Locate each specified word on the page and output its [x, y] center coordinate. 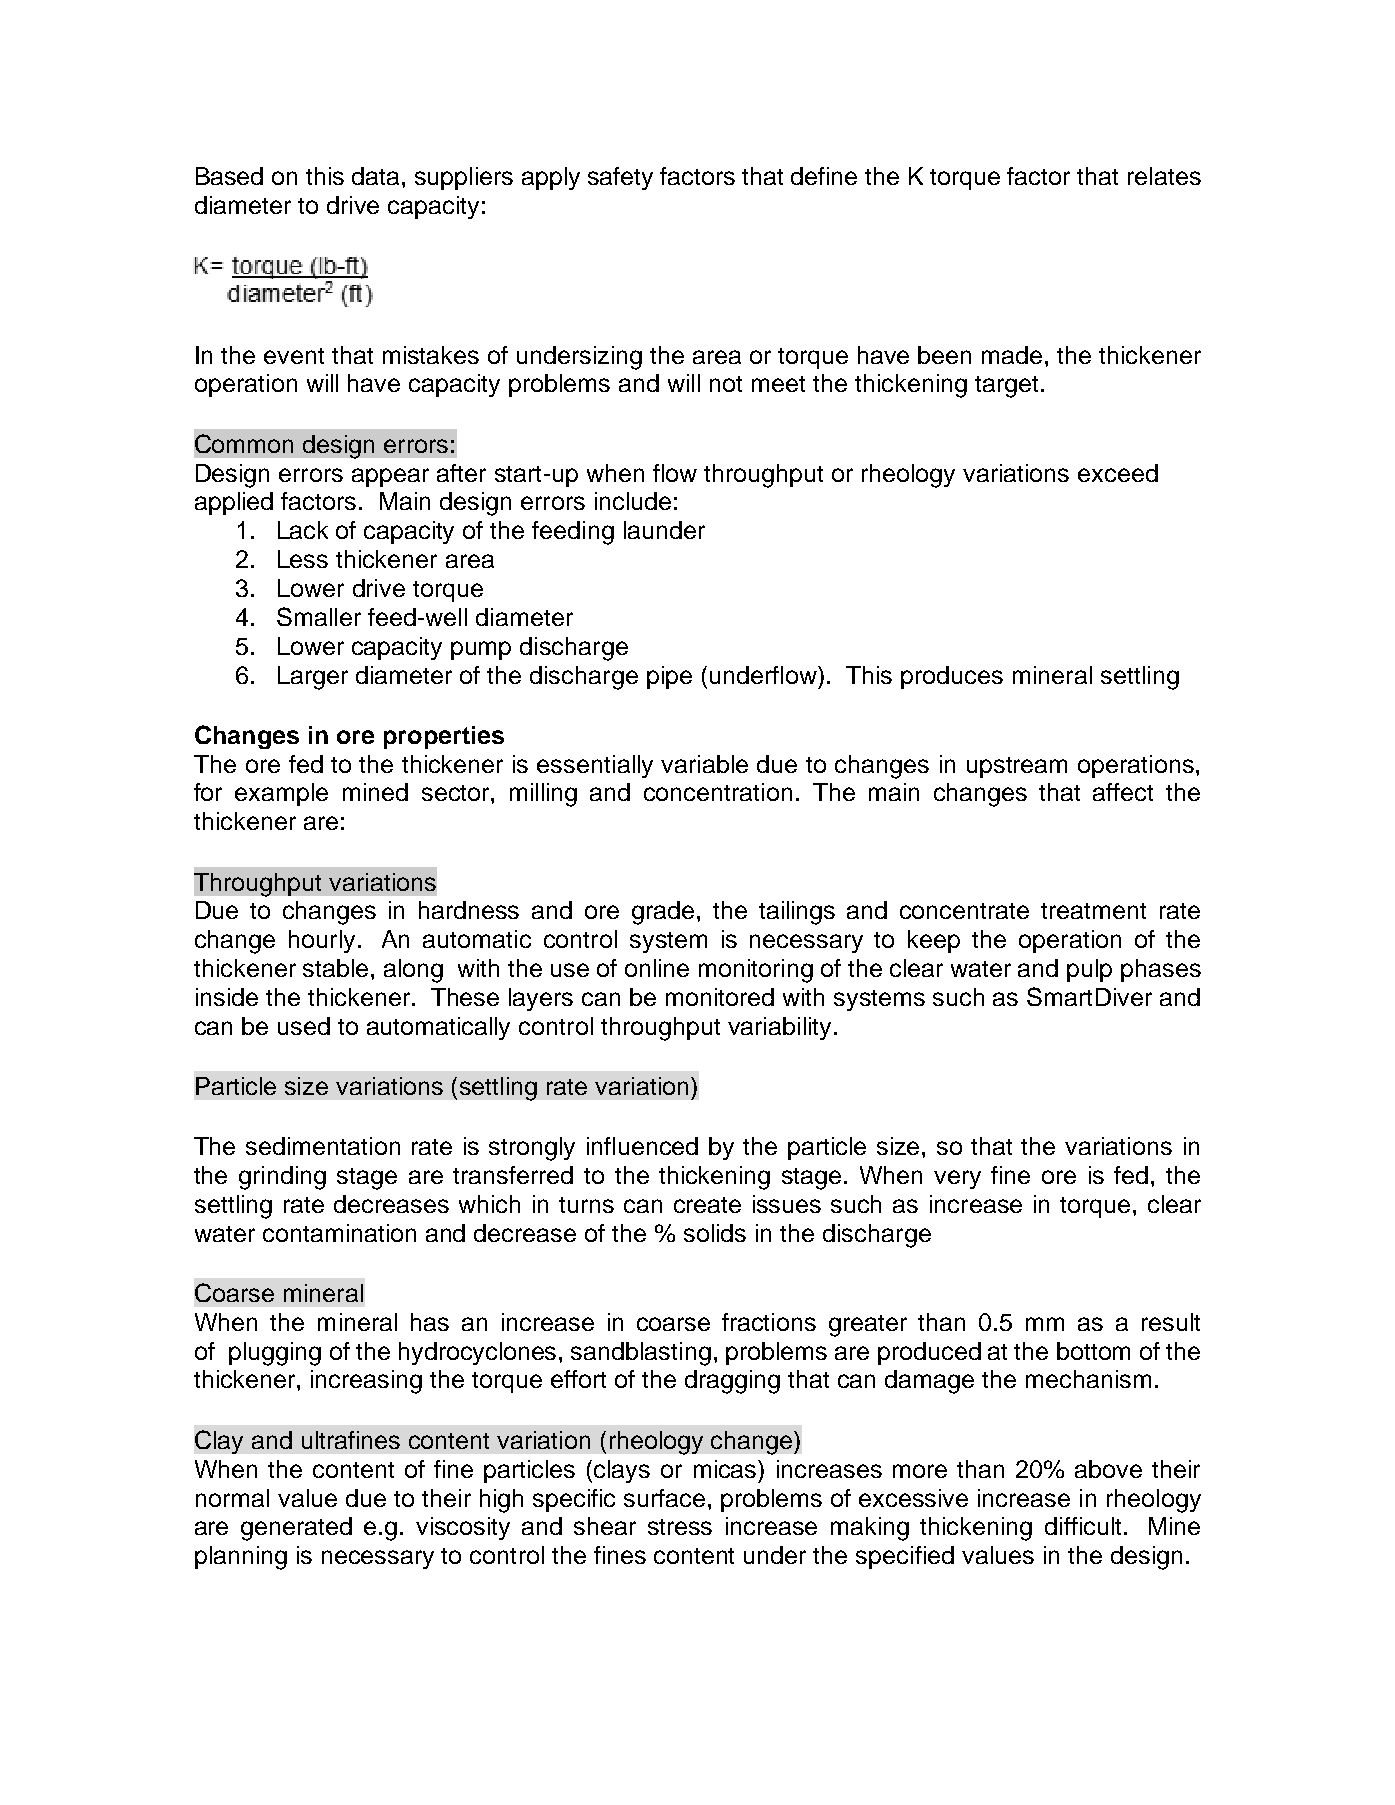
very [957, 1179]
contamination [339, 1233]
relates [1164, 176]
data [377, 176]
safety [620, 178]
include [633, 501]
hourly [322, 941]
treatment [1093, 911]
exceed [1118, 473]
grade [663, 913]
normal [232, 1498]
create [707, 1205]
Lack [303, 530]
